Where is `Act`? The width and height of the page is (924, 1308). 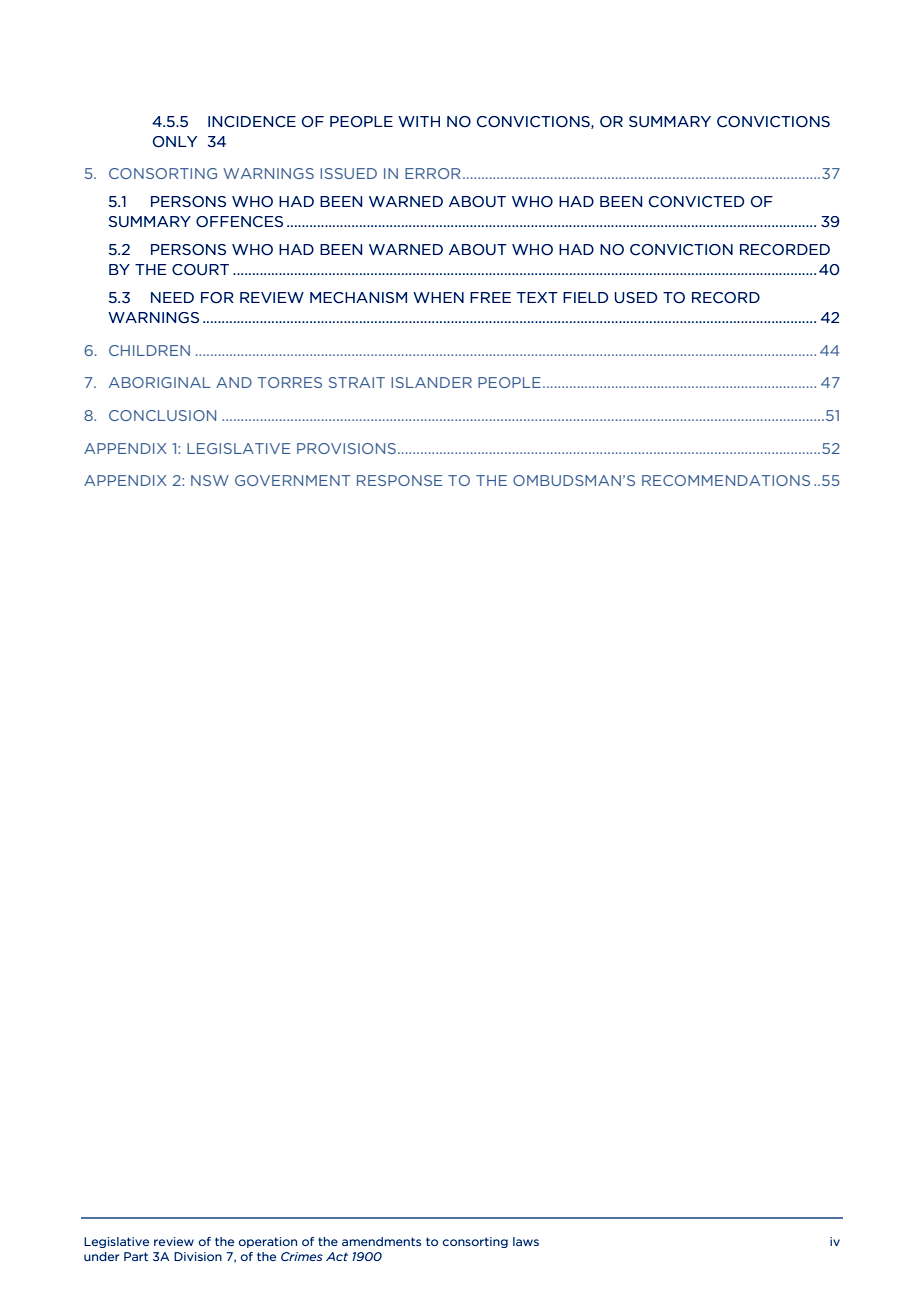 Act is located at coordinates (337, 1256).
